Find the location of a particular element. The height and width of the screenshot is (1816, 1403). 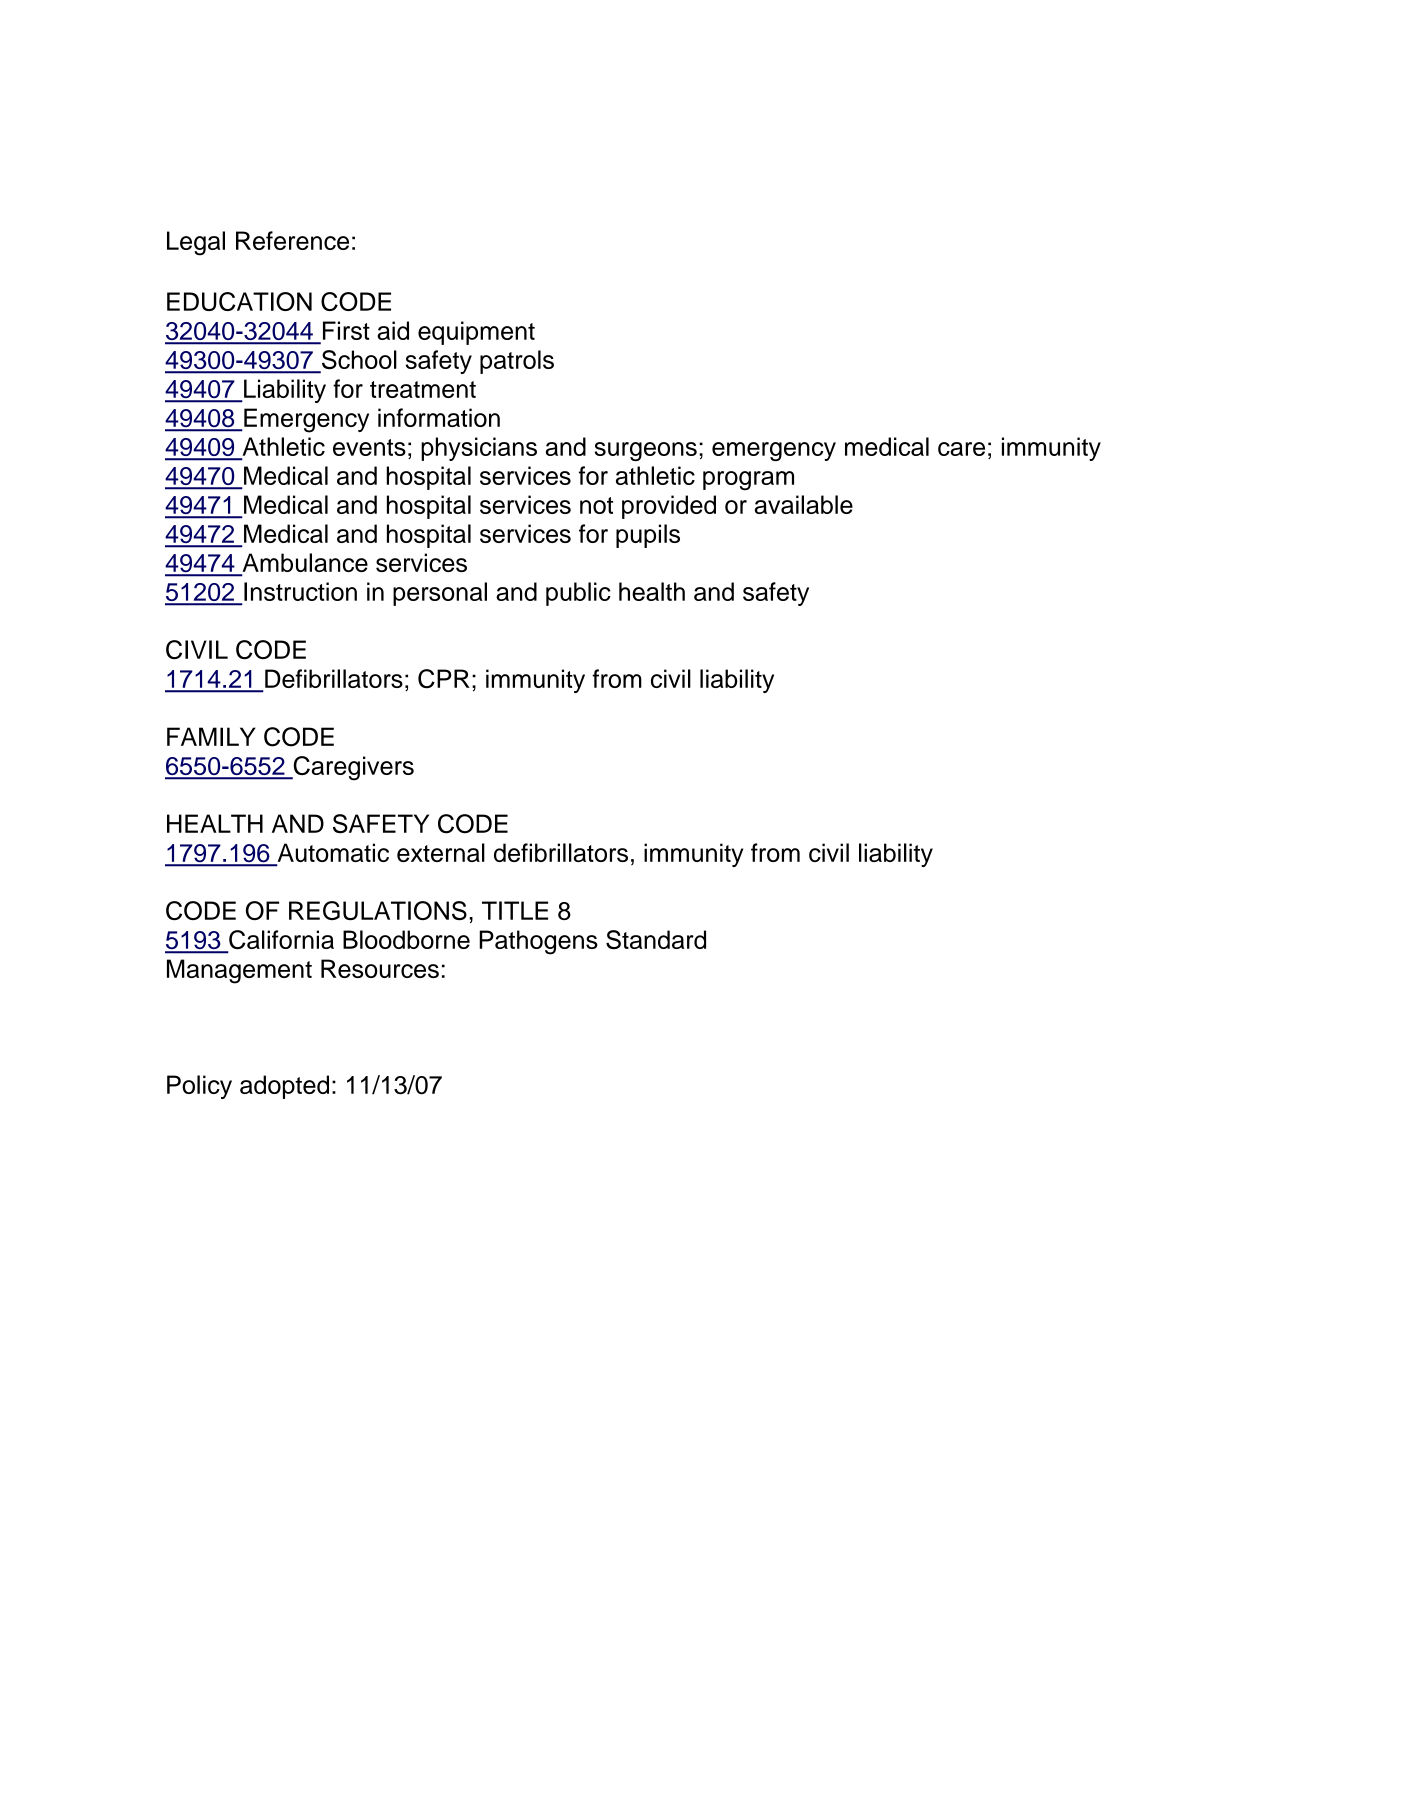

Instruction is located at coordinates (300, 591).
